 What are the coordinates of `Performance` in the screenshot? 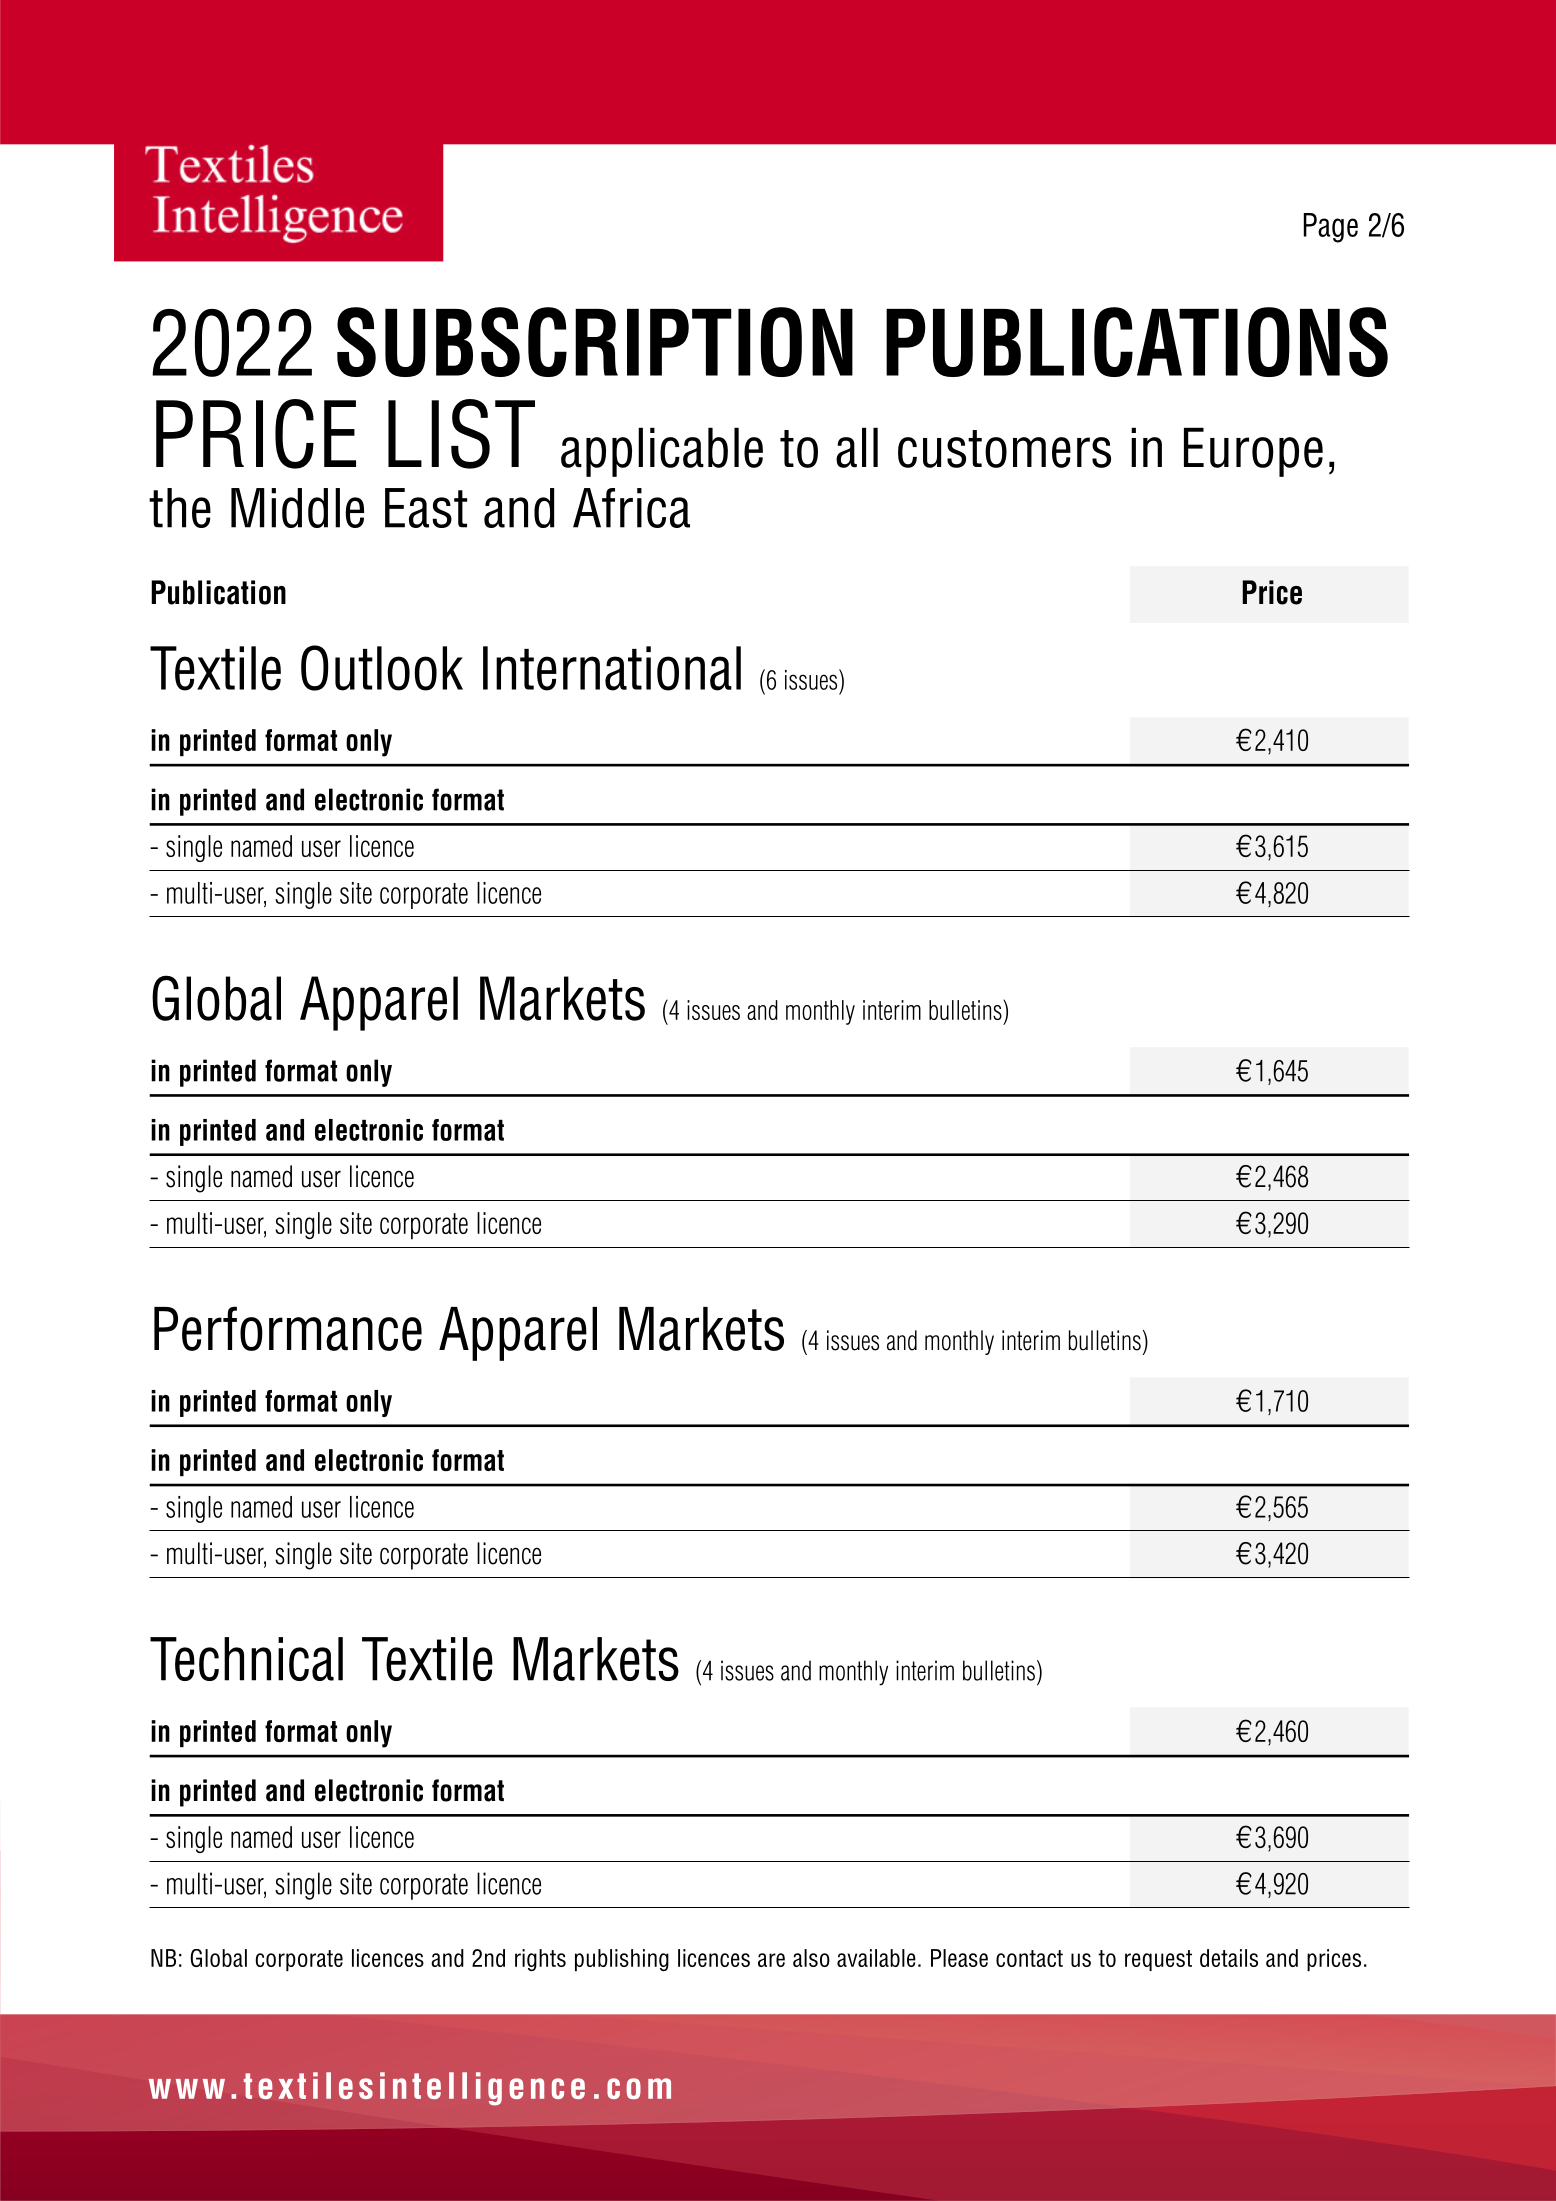 It's located at (288, 1328).
